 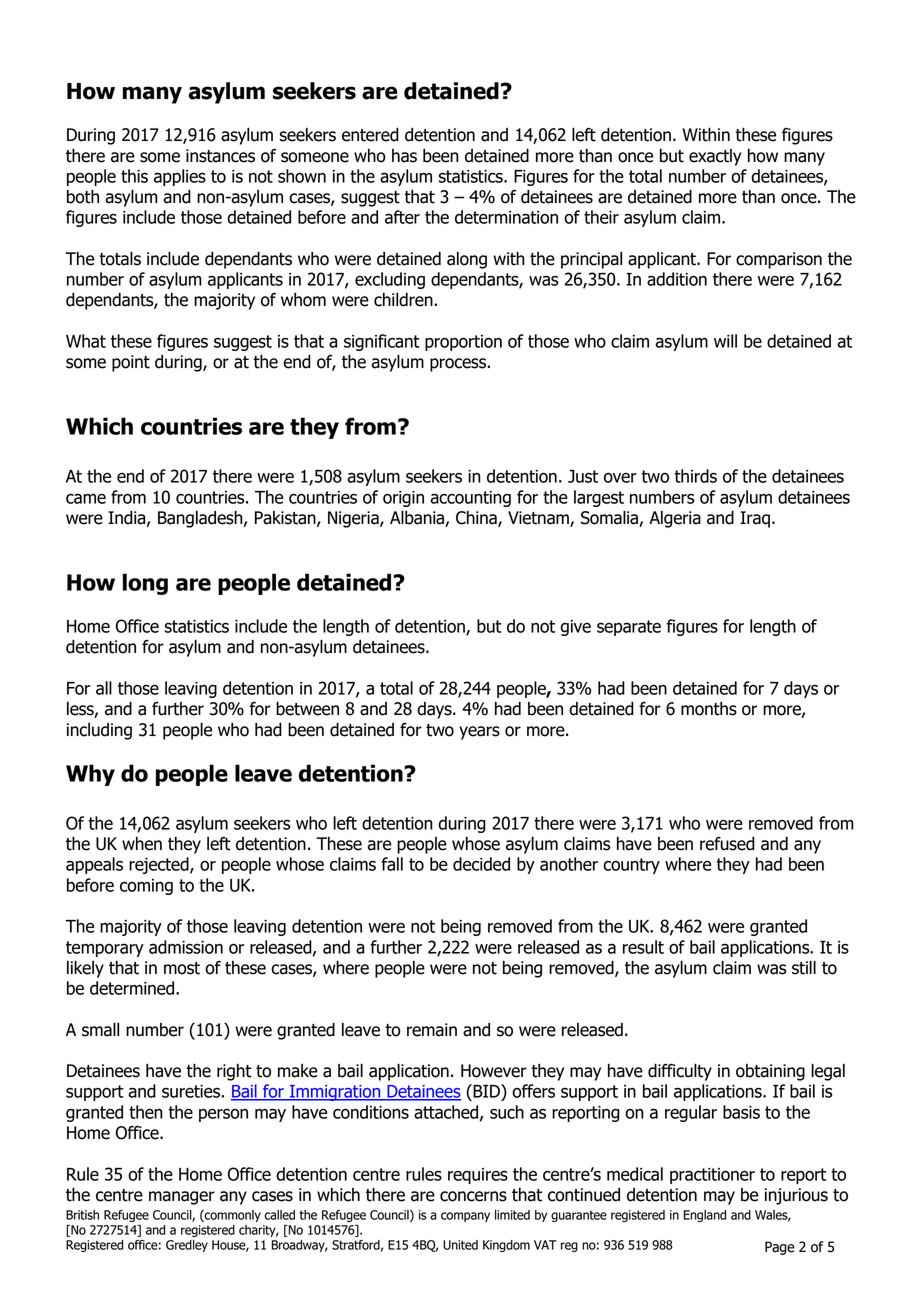 I want to click on exactly, so click(x=715, y=157).
